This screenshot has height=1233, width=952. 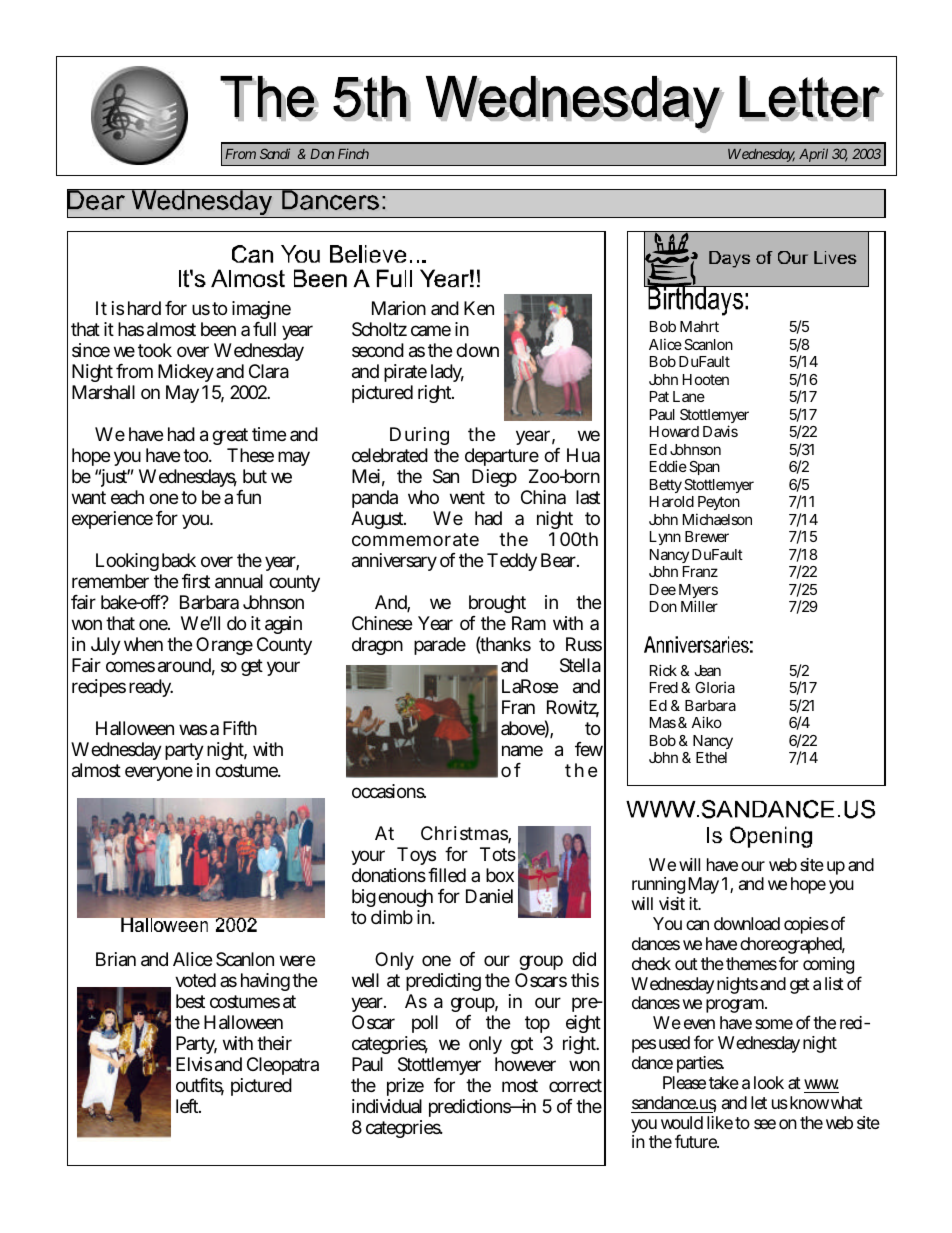 What do you see at coordinates (353, 153) in the screenshot?
I see `Finch` at bounding box center [353, 153].
